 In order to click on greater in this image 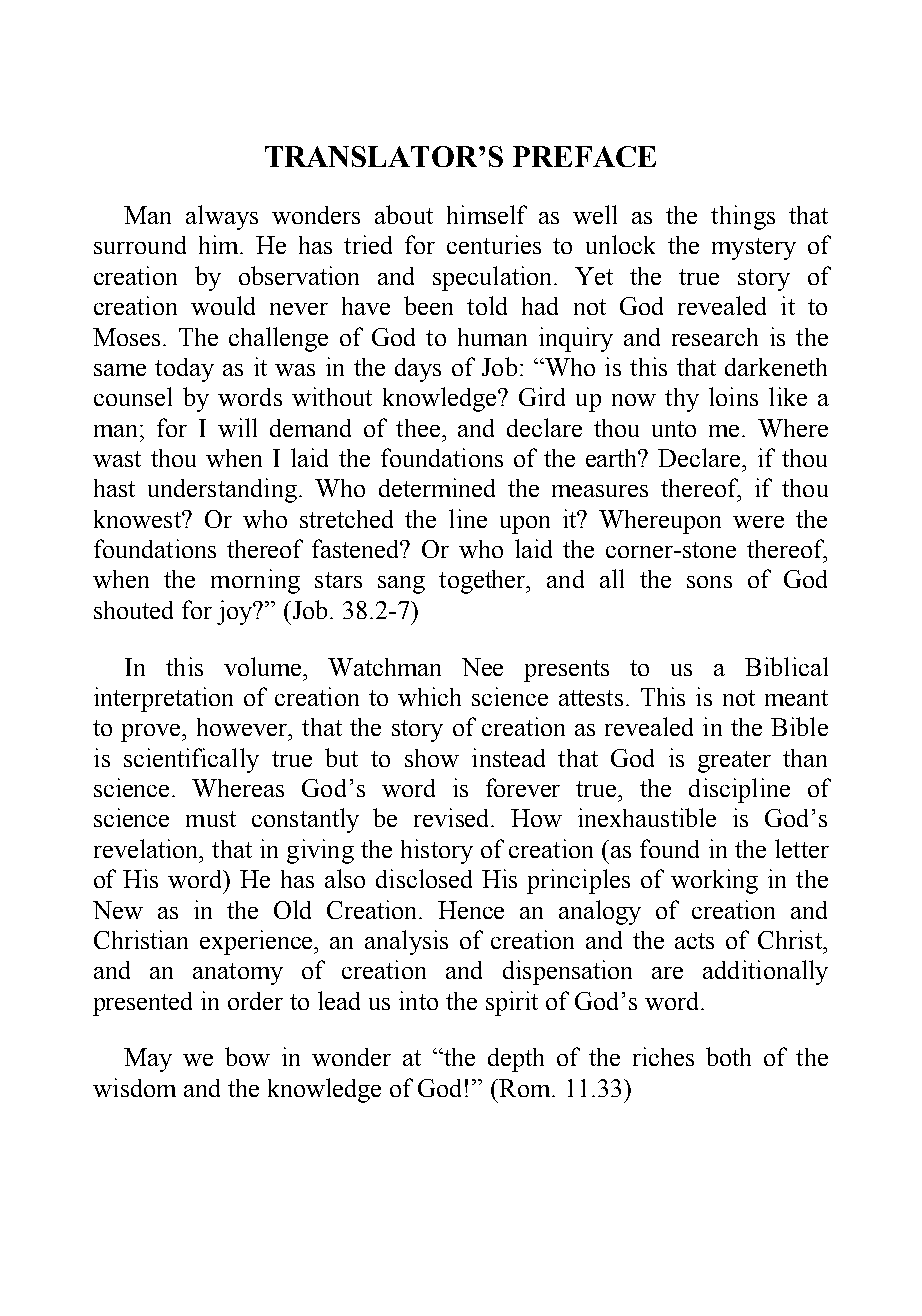, I will do `click(734, 762)`.
